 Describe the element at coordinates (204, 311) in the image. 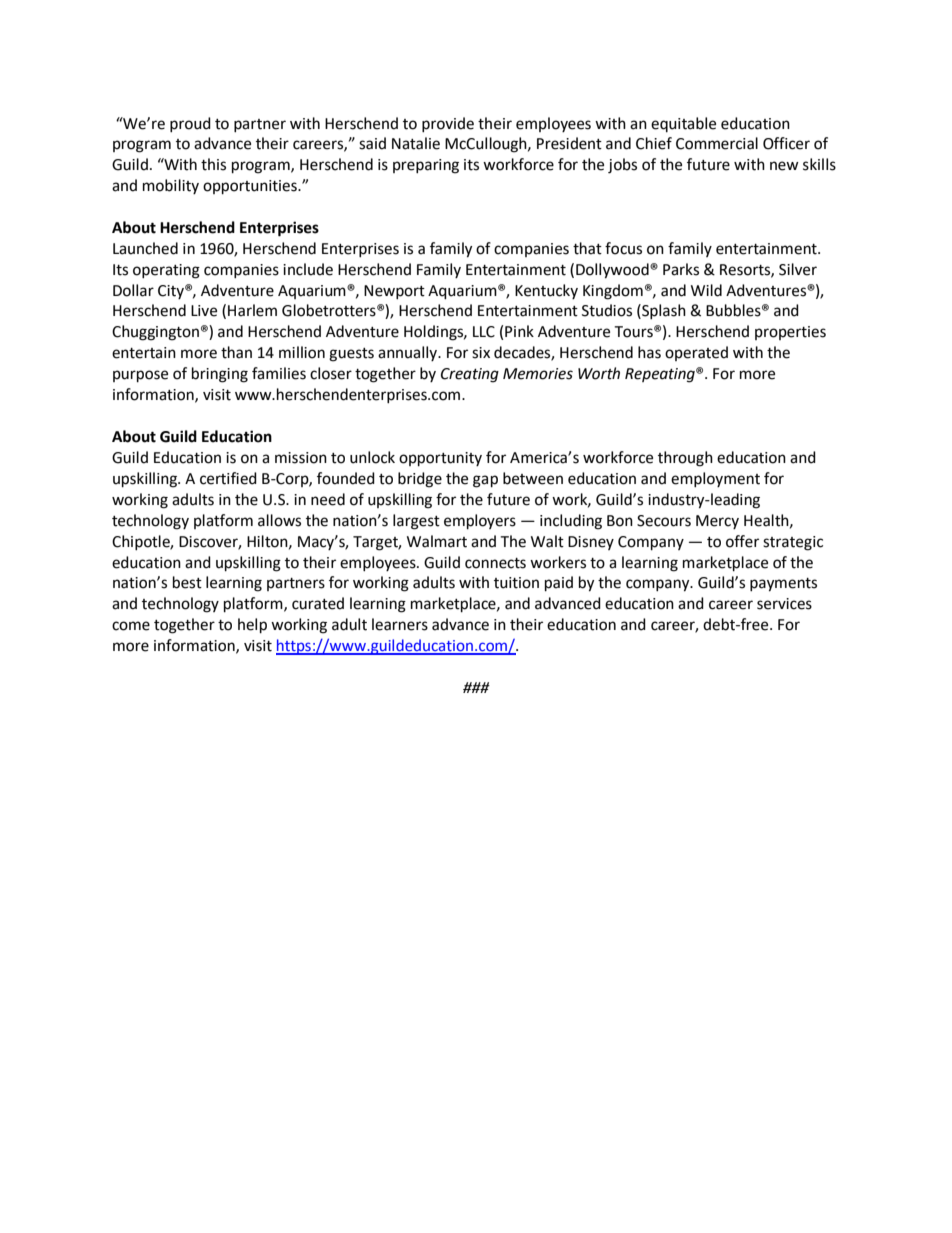

I see `Live` at that location.
